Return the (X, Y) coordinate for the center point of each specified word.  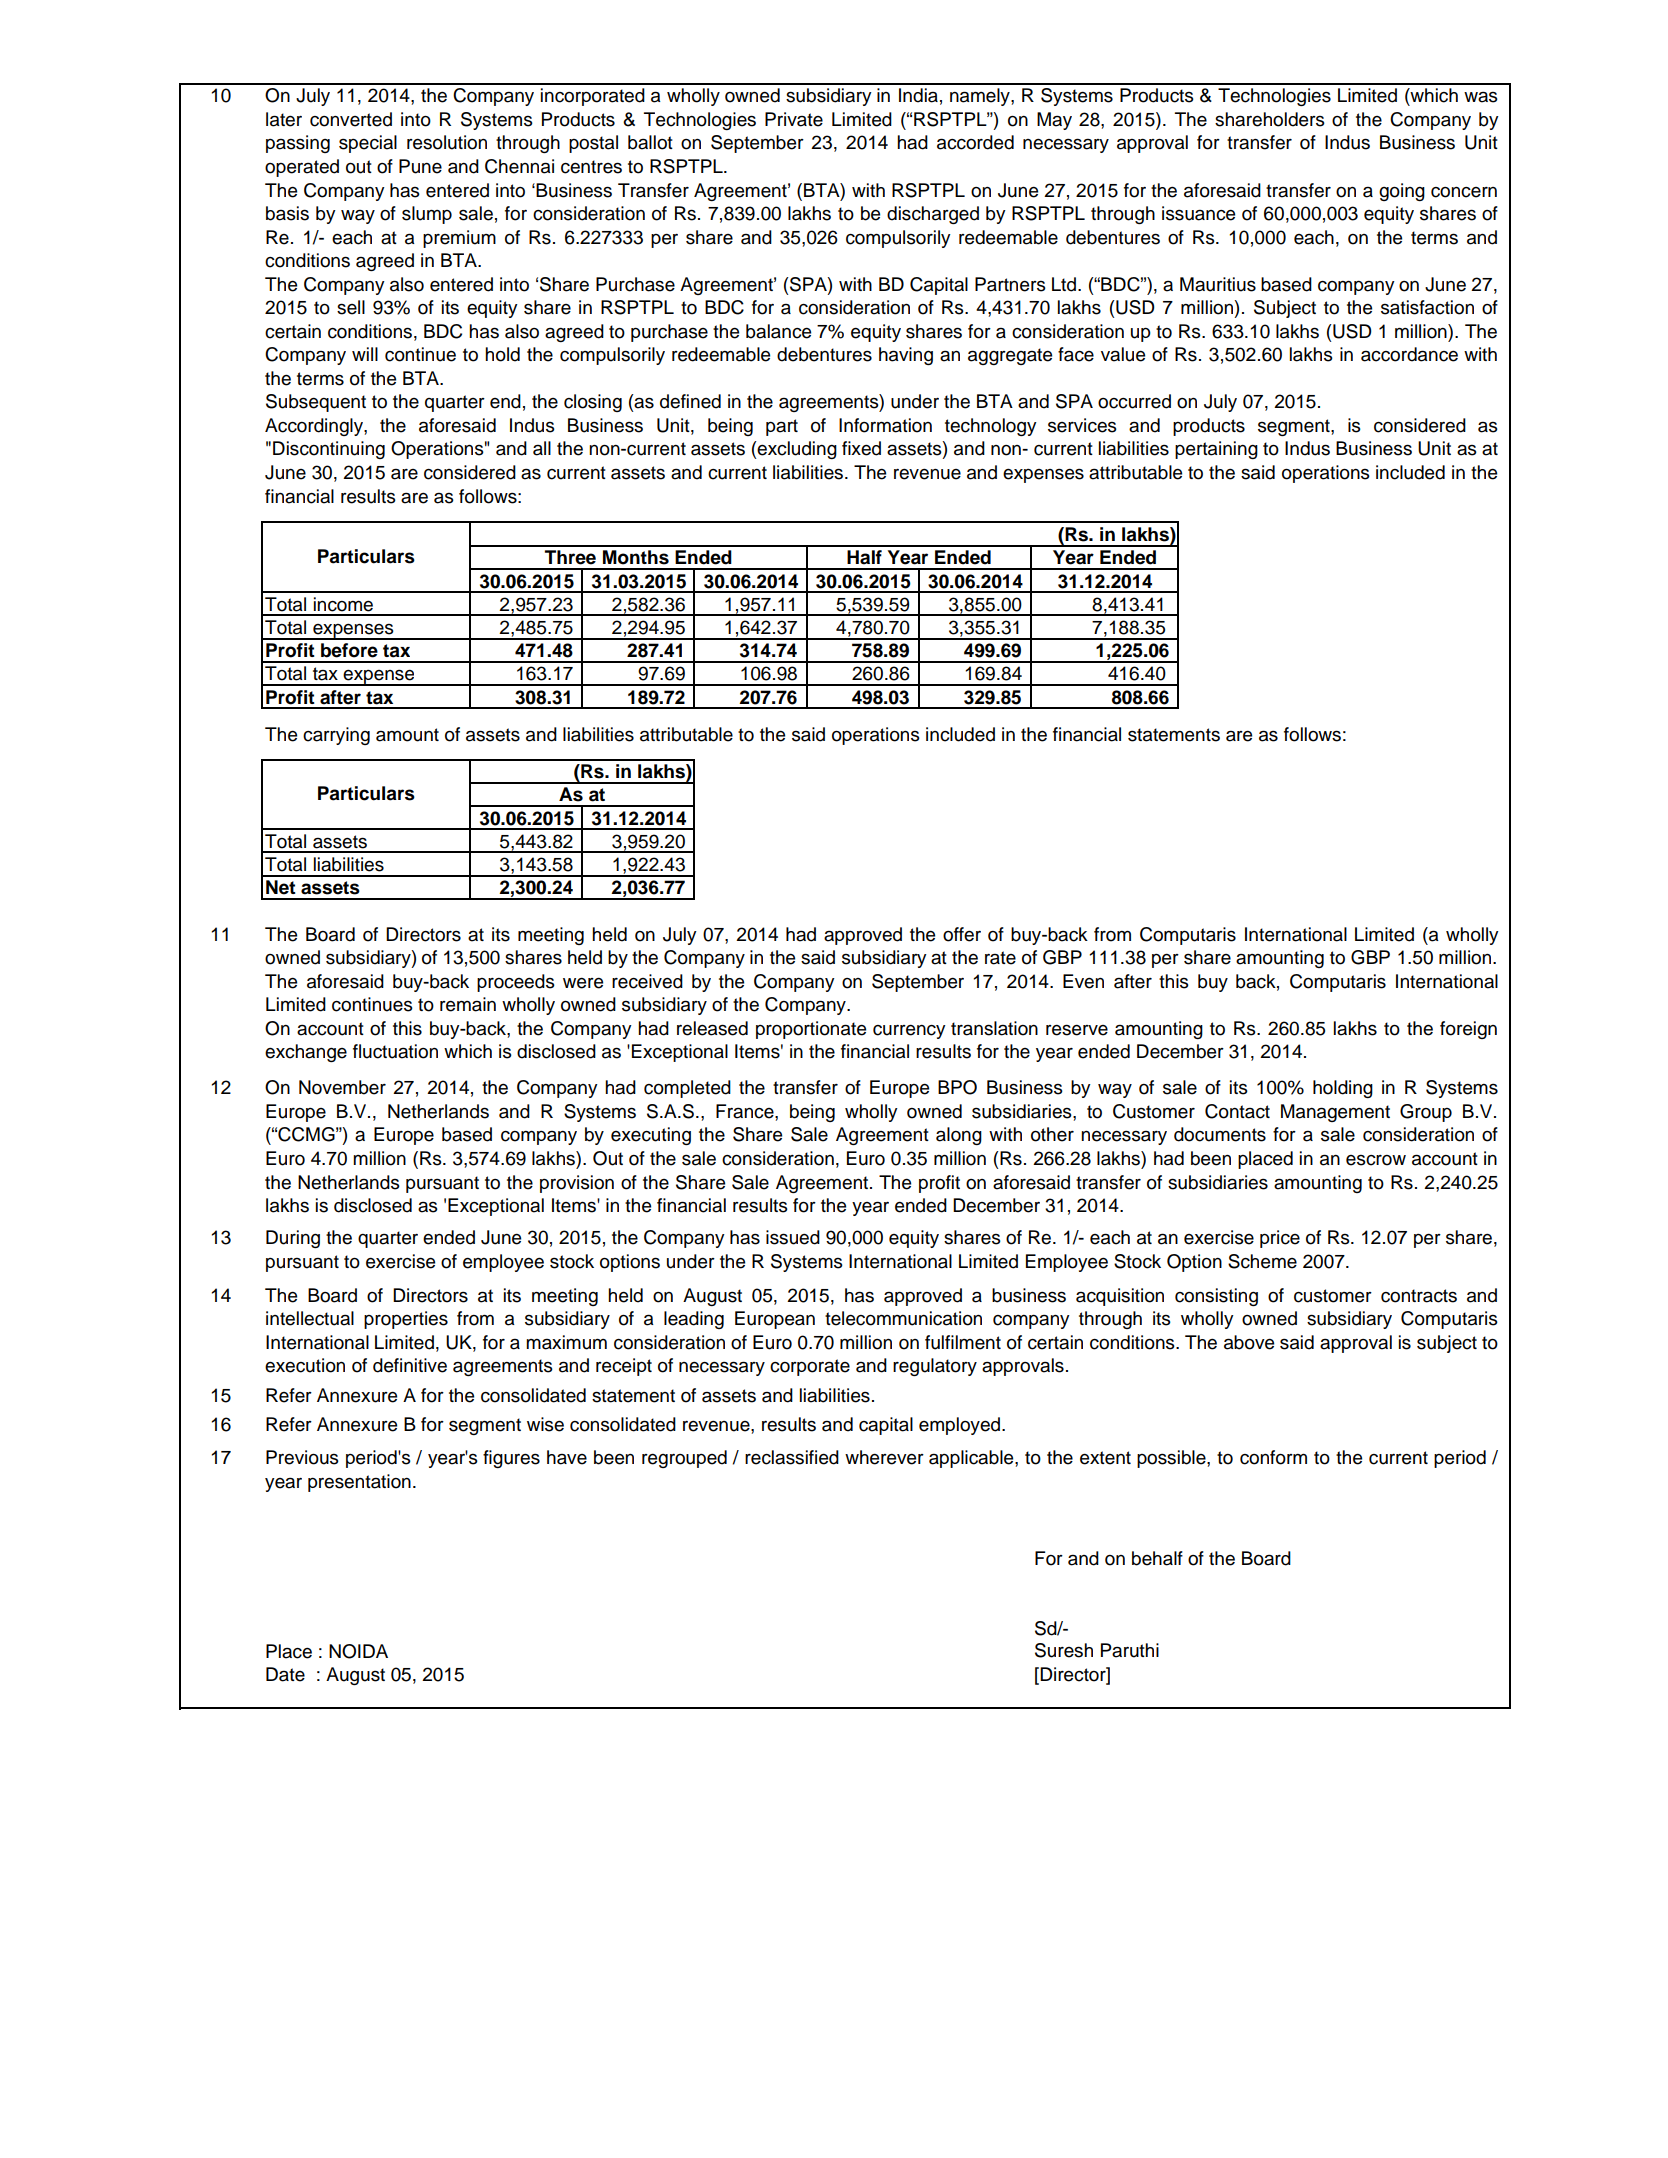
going (1402, 192)
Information (885, 425)
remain (468, 1004)
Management (1335, 1113)
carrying (336, 736)
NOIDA (358, 1651)
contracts (1419, 1296)
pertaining (1216, 450)
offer (962, 934)
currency (909, 1031)
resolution (447, 142)
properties (406, 1320)
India (918, 95)
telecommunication (903, 1318)
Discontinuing (329, 450)
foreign (1468, 1030)
